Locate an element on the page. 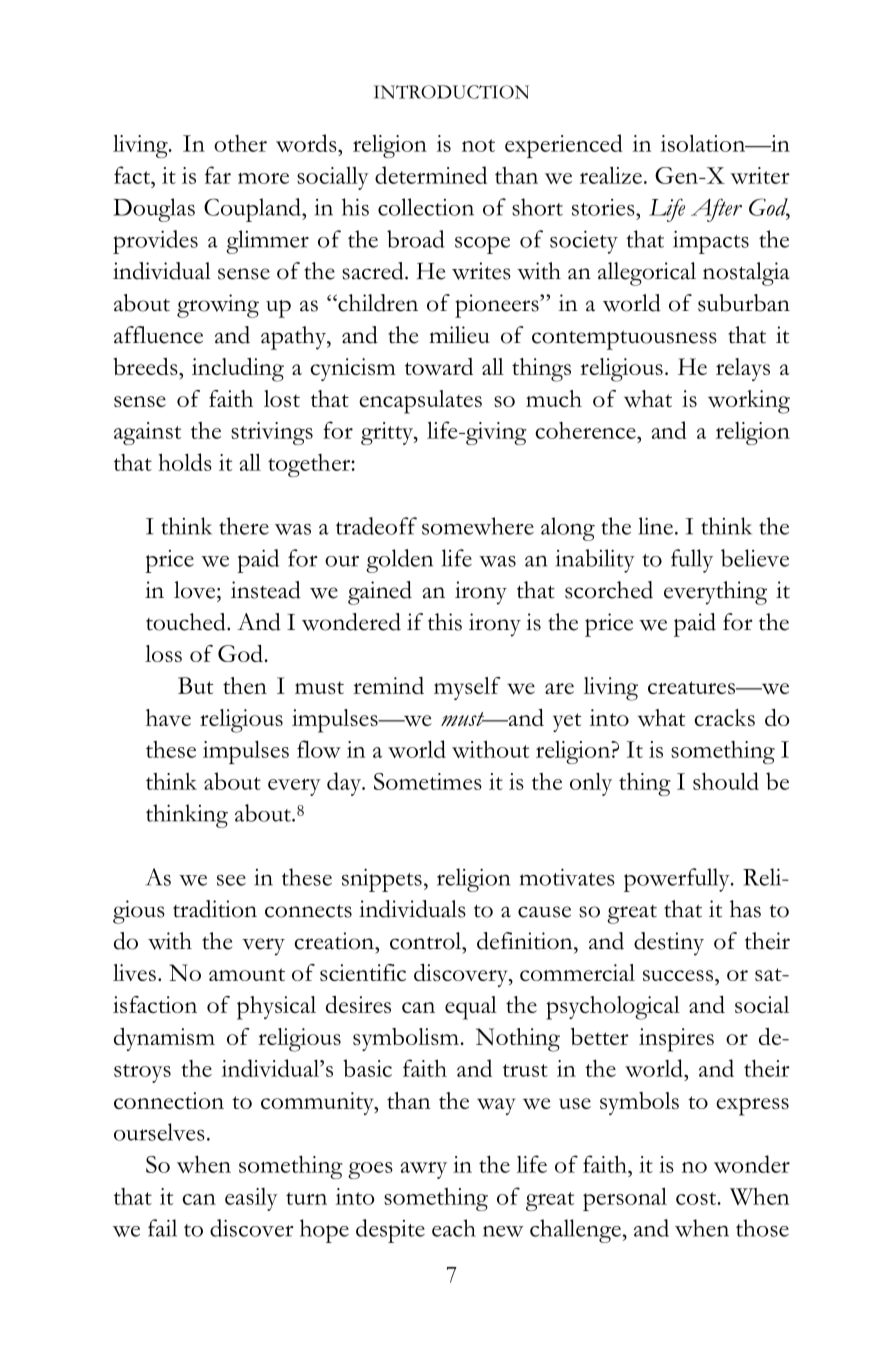  easily is located at coordinates (251, 1199).
